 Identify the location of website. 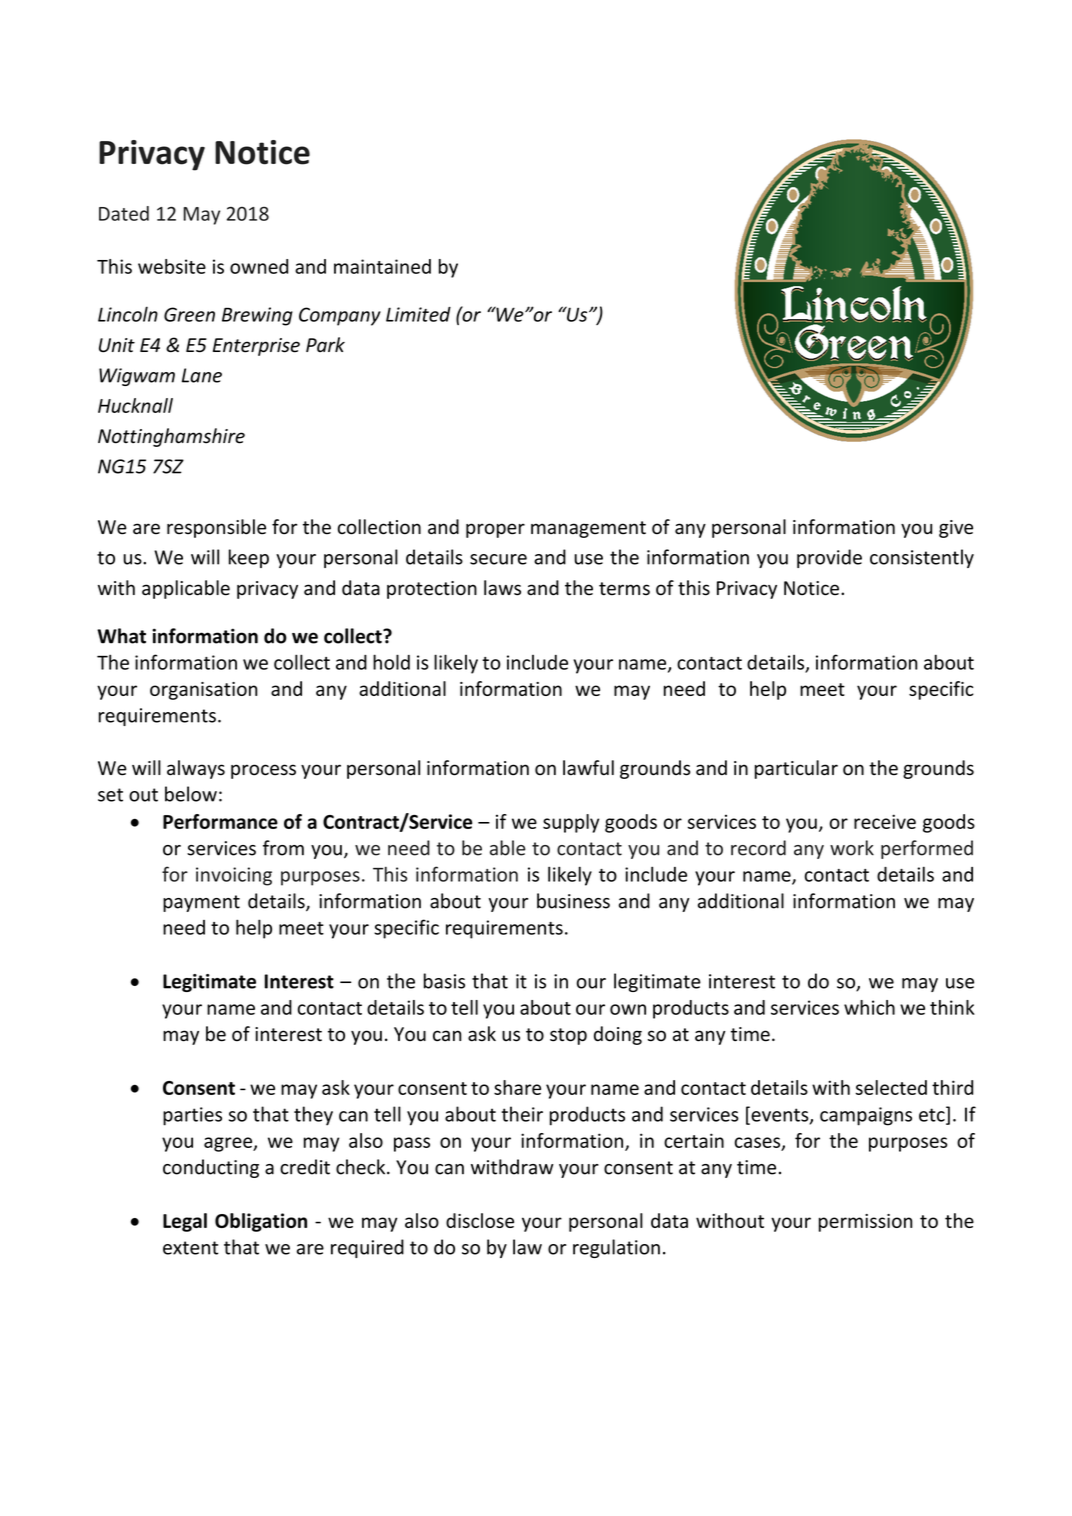
(172, 266).
